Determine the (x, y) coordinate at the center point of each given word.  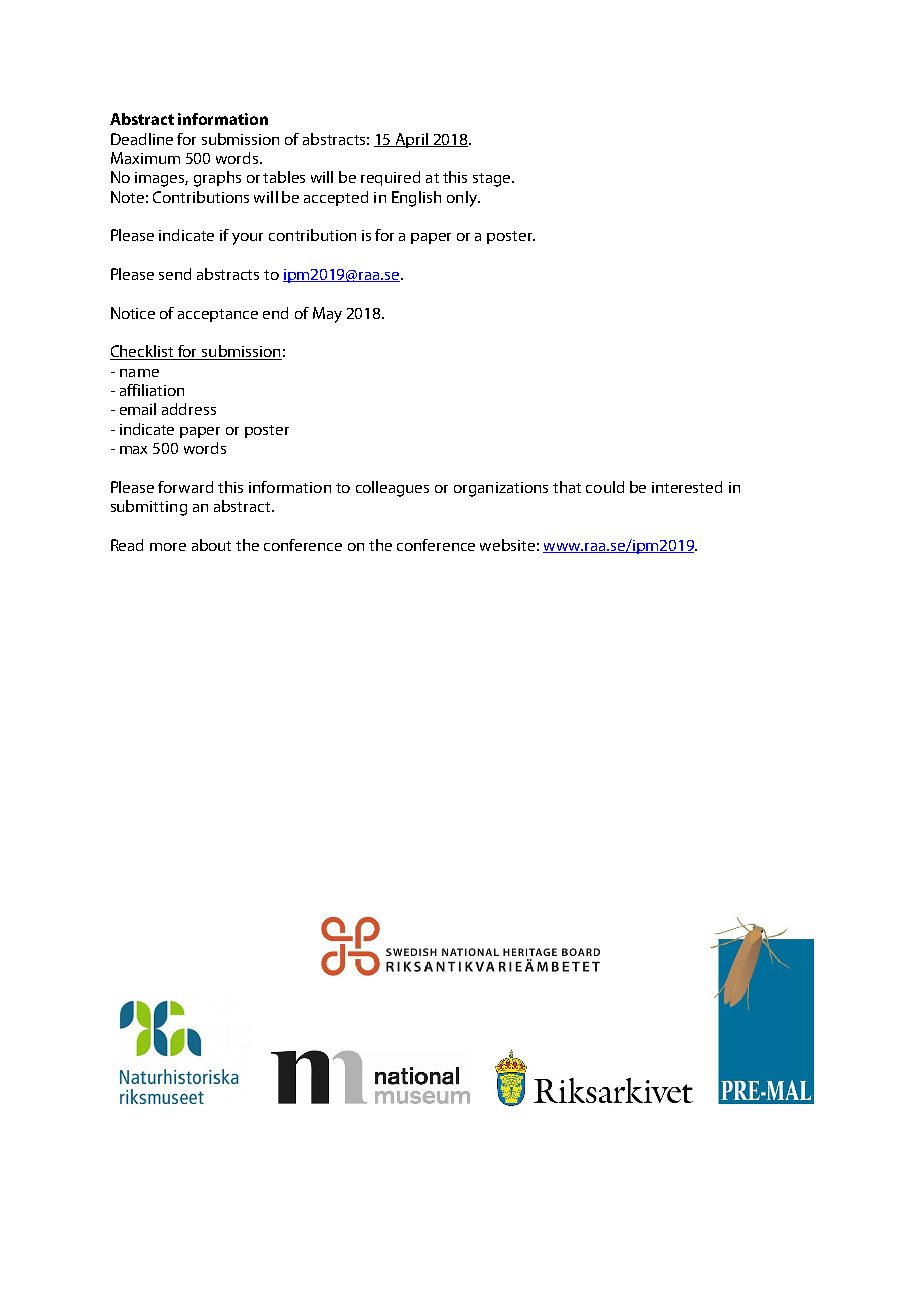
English (416, 199)
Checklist (143, 352)
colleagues (392, 489)
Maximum (145, 158)
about (211, 545)
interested (687, 487)
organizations (501, 489)
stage (493, 180)
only (463, 199)
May (327, 315)
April (411, 140)
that (567, 487)
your (247, 239)
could (605, 487)
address (189, 409)
